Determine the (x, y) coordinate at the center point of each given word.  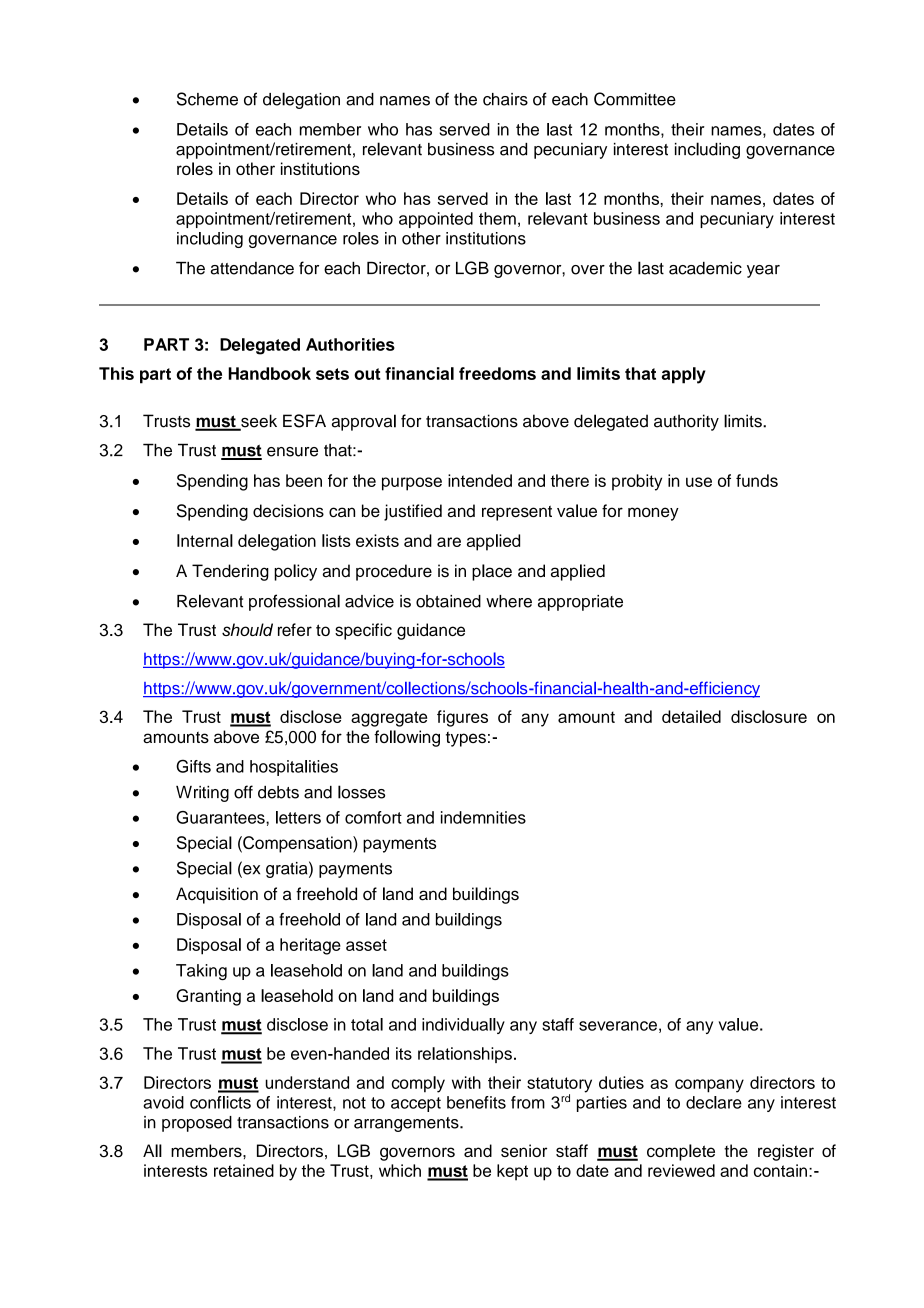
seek (258, 422)
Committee (635, 99)
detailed (691, 716)
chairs (505, 99)
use (699, 482)
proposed (197, 1124)
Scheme (207, 99)
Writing (202, 794)
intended (480, 480)
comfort (373, 817)
